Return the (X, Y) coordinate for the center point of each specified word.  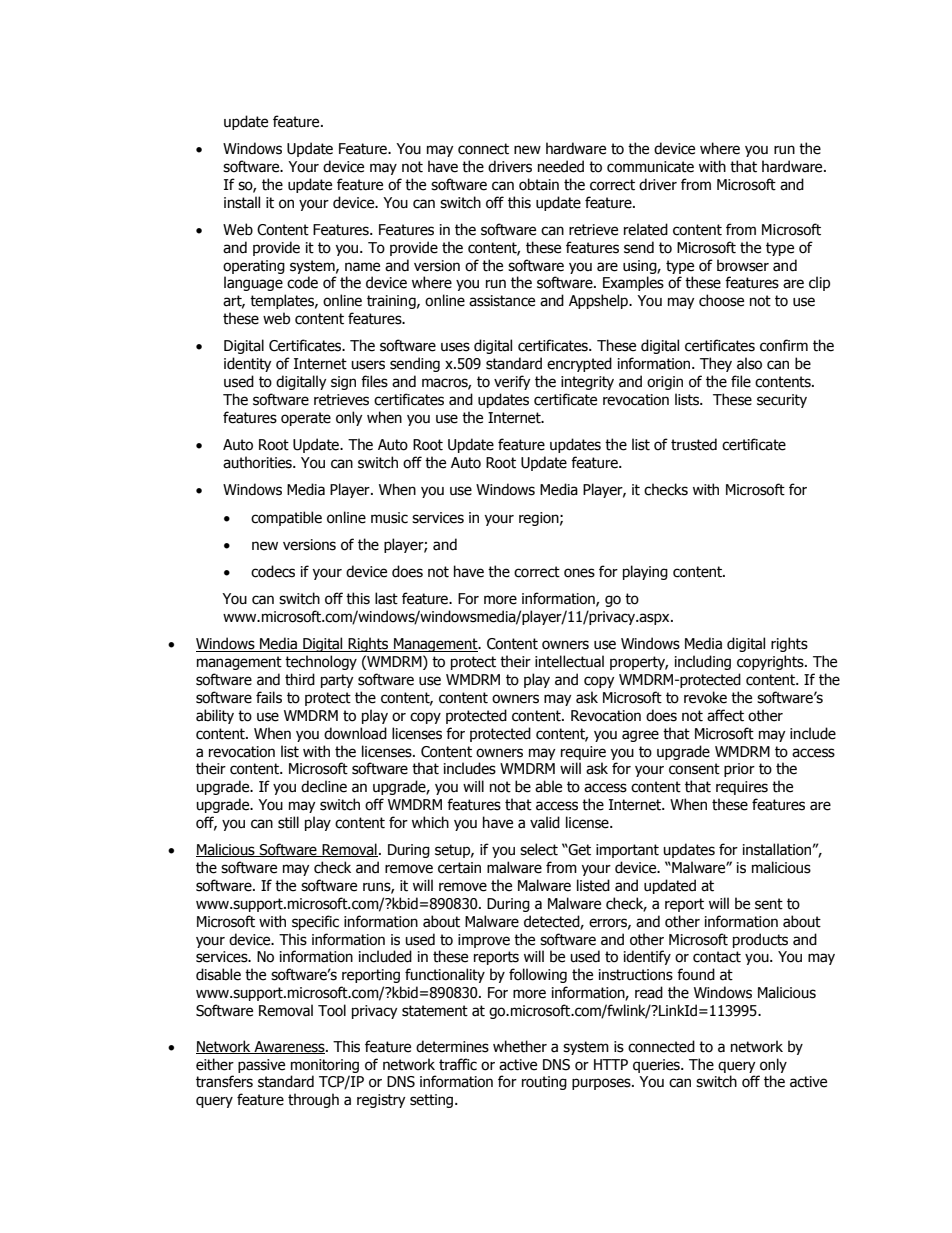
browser (743, 265)
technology (321, 662)
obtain (539, 184)
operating (254, 267)
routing (544, 1083)
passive (261, 1066)
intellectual (569, 661)
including (703, 662)
